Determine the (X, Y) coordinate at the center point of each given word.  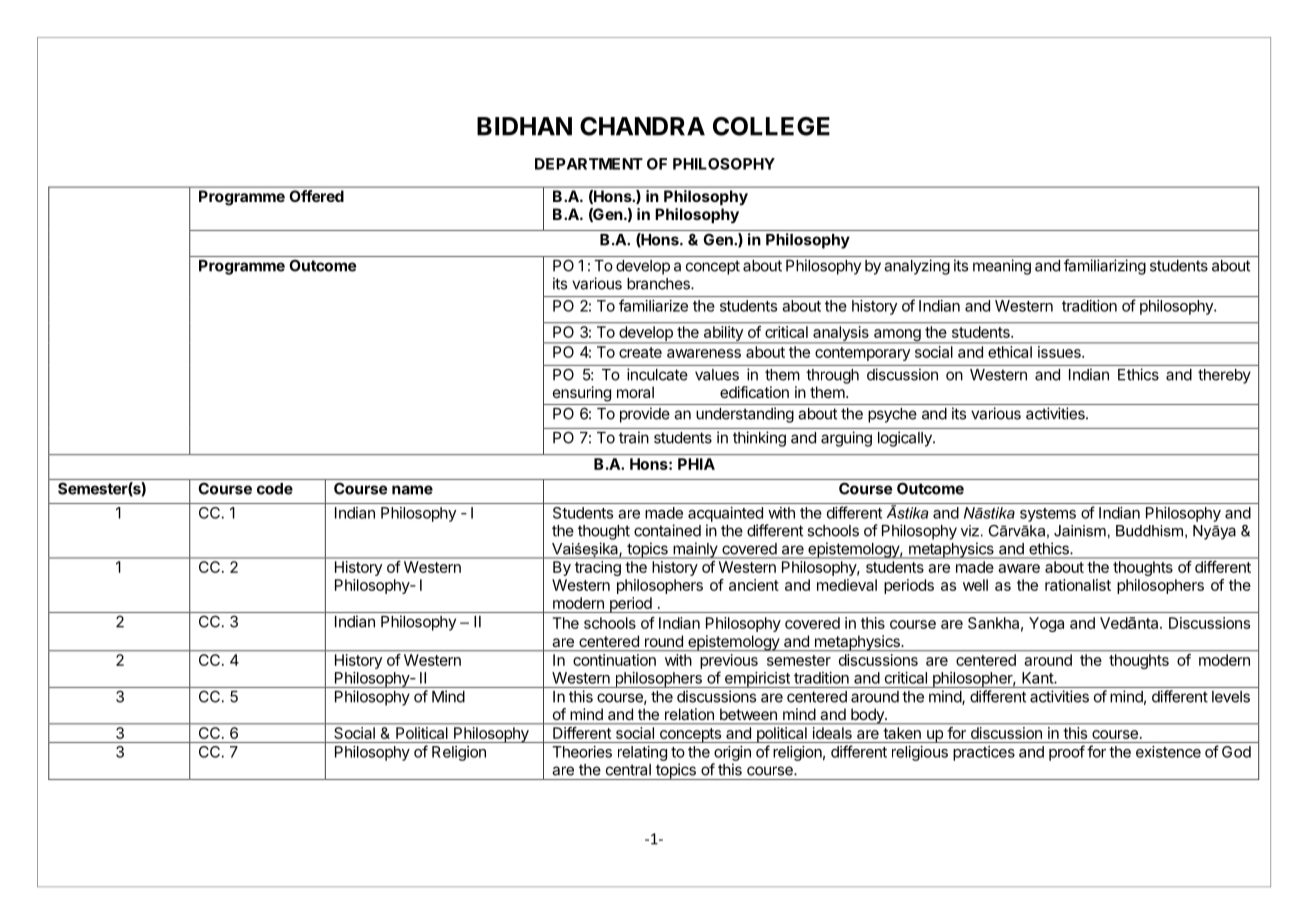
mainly (695, 550)
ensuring (582, 394)
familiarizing (1105, 267)
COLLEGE (771, 126)
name (412, 490)
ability (723, 335)
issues (1060, 352)
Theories (582, 752)
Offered (317, 196)
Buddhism (1151, 531)
